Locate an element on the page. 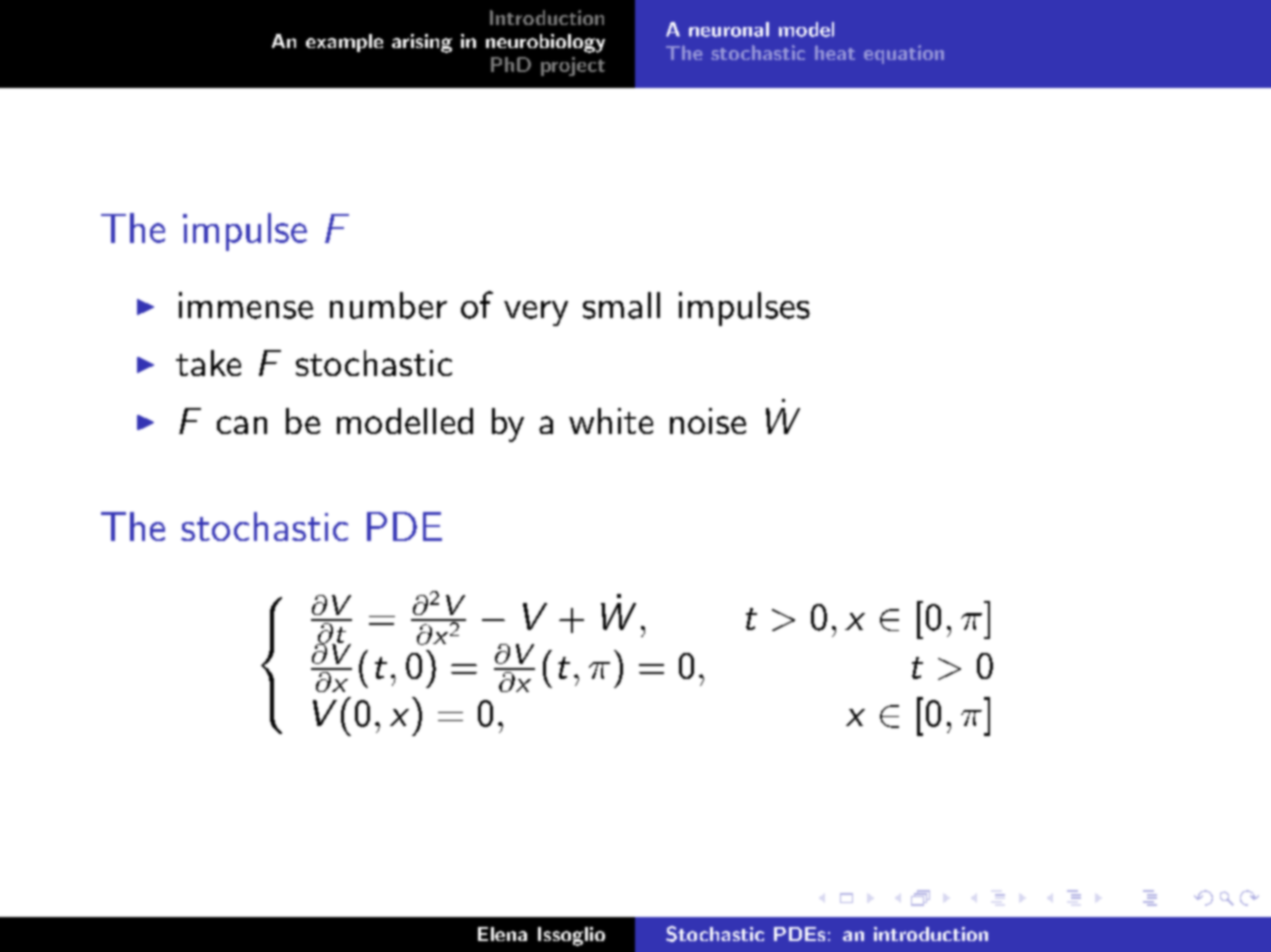  very is located at coordinates (536, 313).
